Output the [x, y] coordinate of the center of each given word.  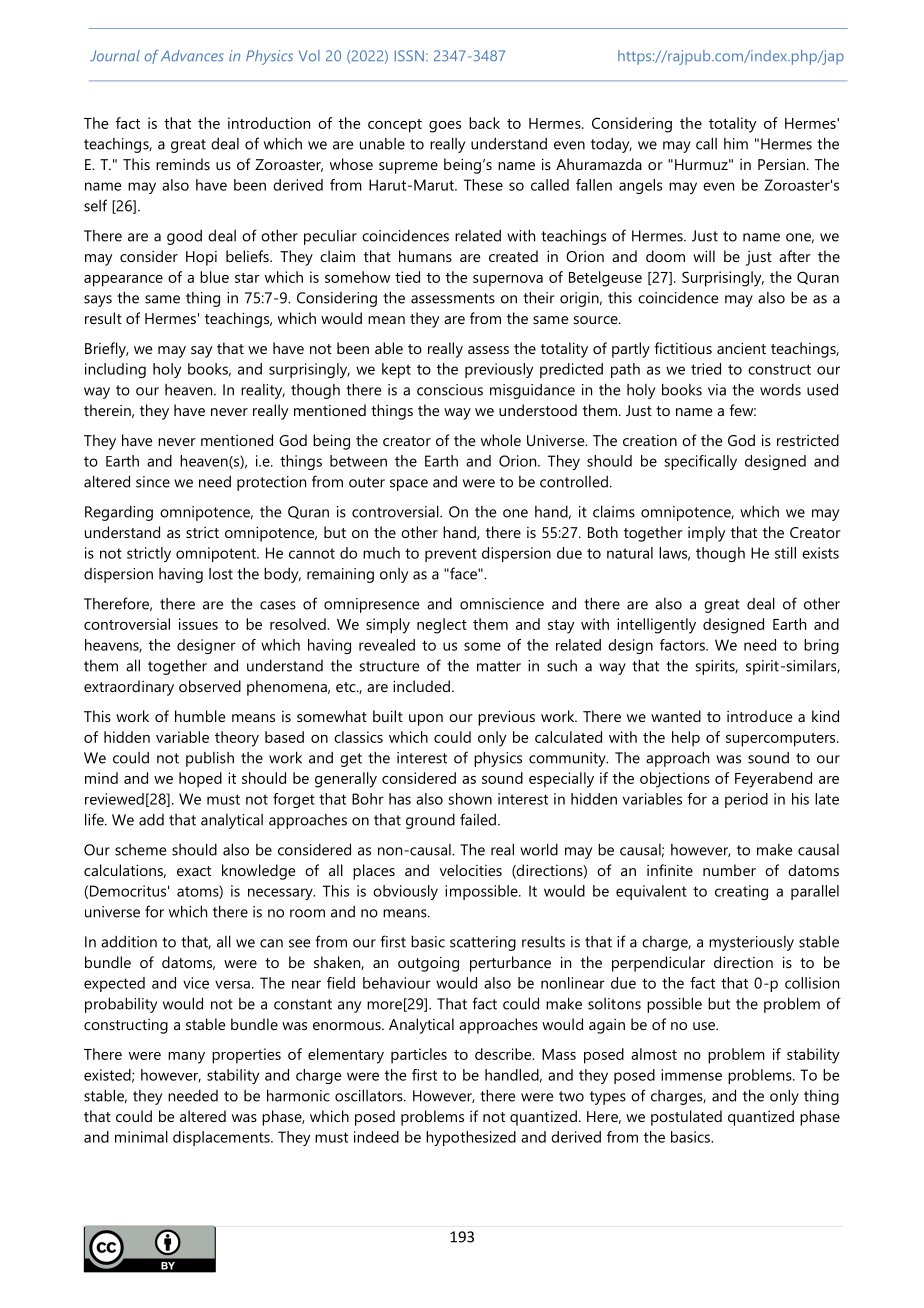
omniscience [502, 604]
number [729, 870]
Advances [192, 55]
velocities [471, 870]
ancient [741, 348]
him [736, 144]
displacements [222, 1138]
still [785, 553]
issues [198, 624]
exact [194, 871]
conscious [450, 390]
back [484, 123]
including [115, 370]
